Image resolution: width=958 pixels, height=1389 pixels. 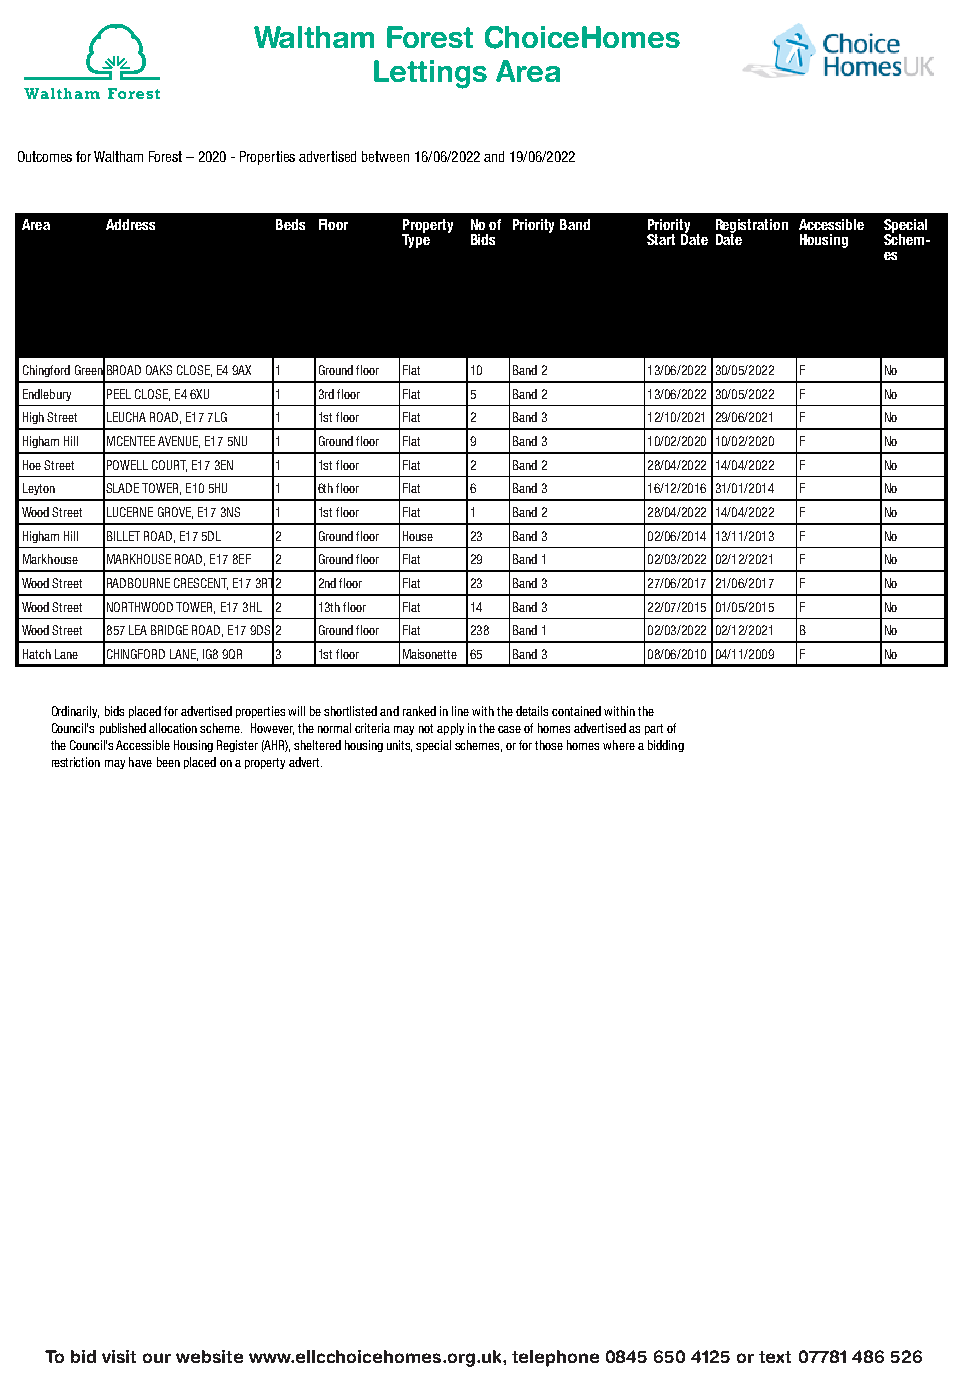 What do you see at coordinates (385, 156) in the document?
I see `between` at bounding box center [385, 156].
